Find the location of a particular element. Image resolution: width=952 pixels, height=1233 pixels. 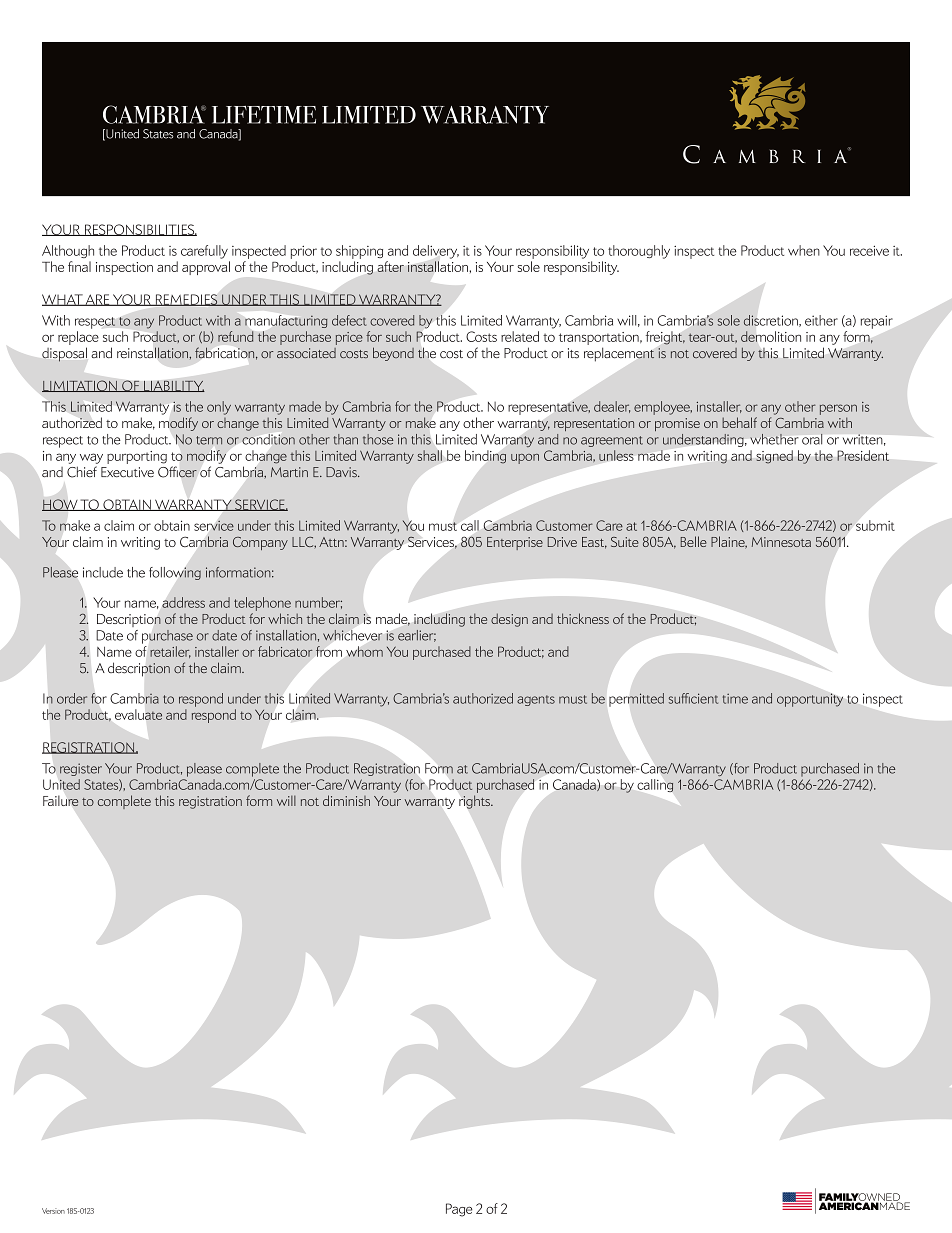

delivery is located at coordinates (436, 252).
